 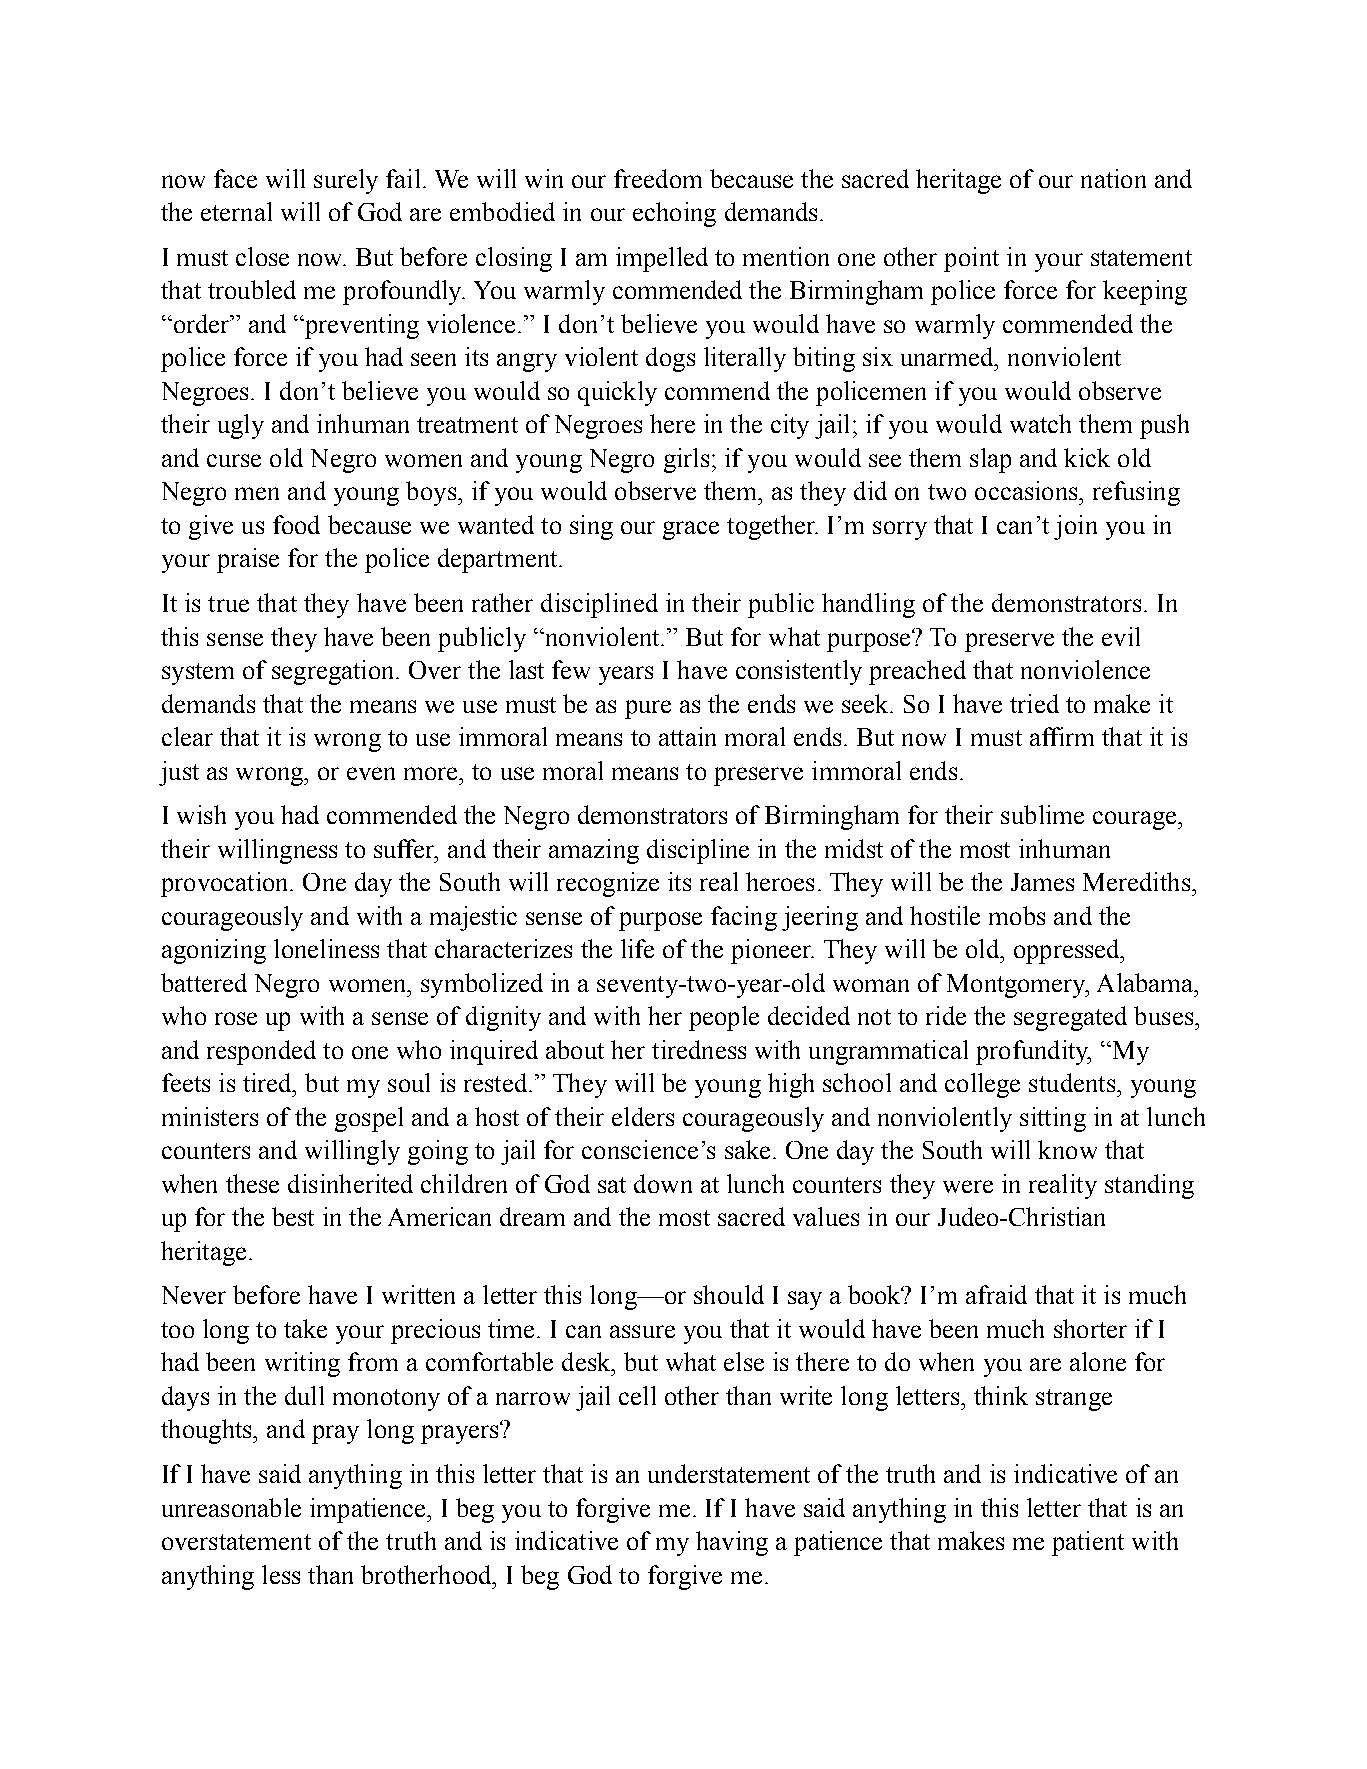 What do you see at coordinates (608, 884) in the image?
I see `recognize` at bounding box center [608, 884].
